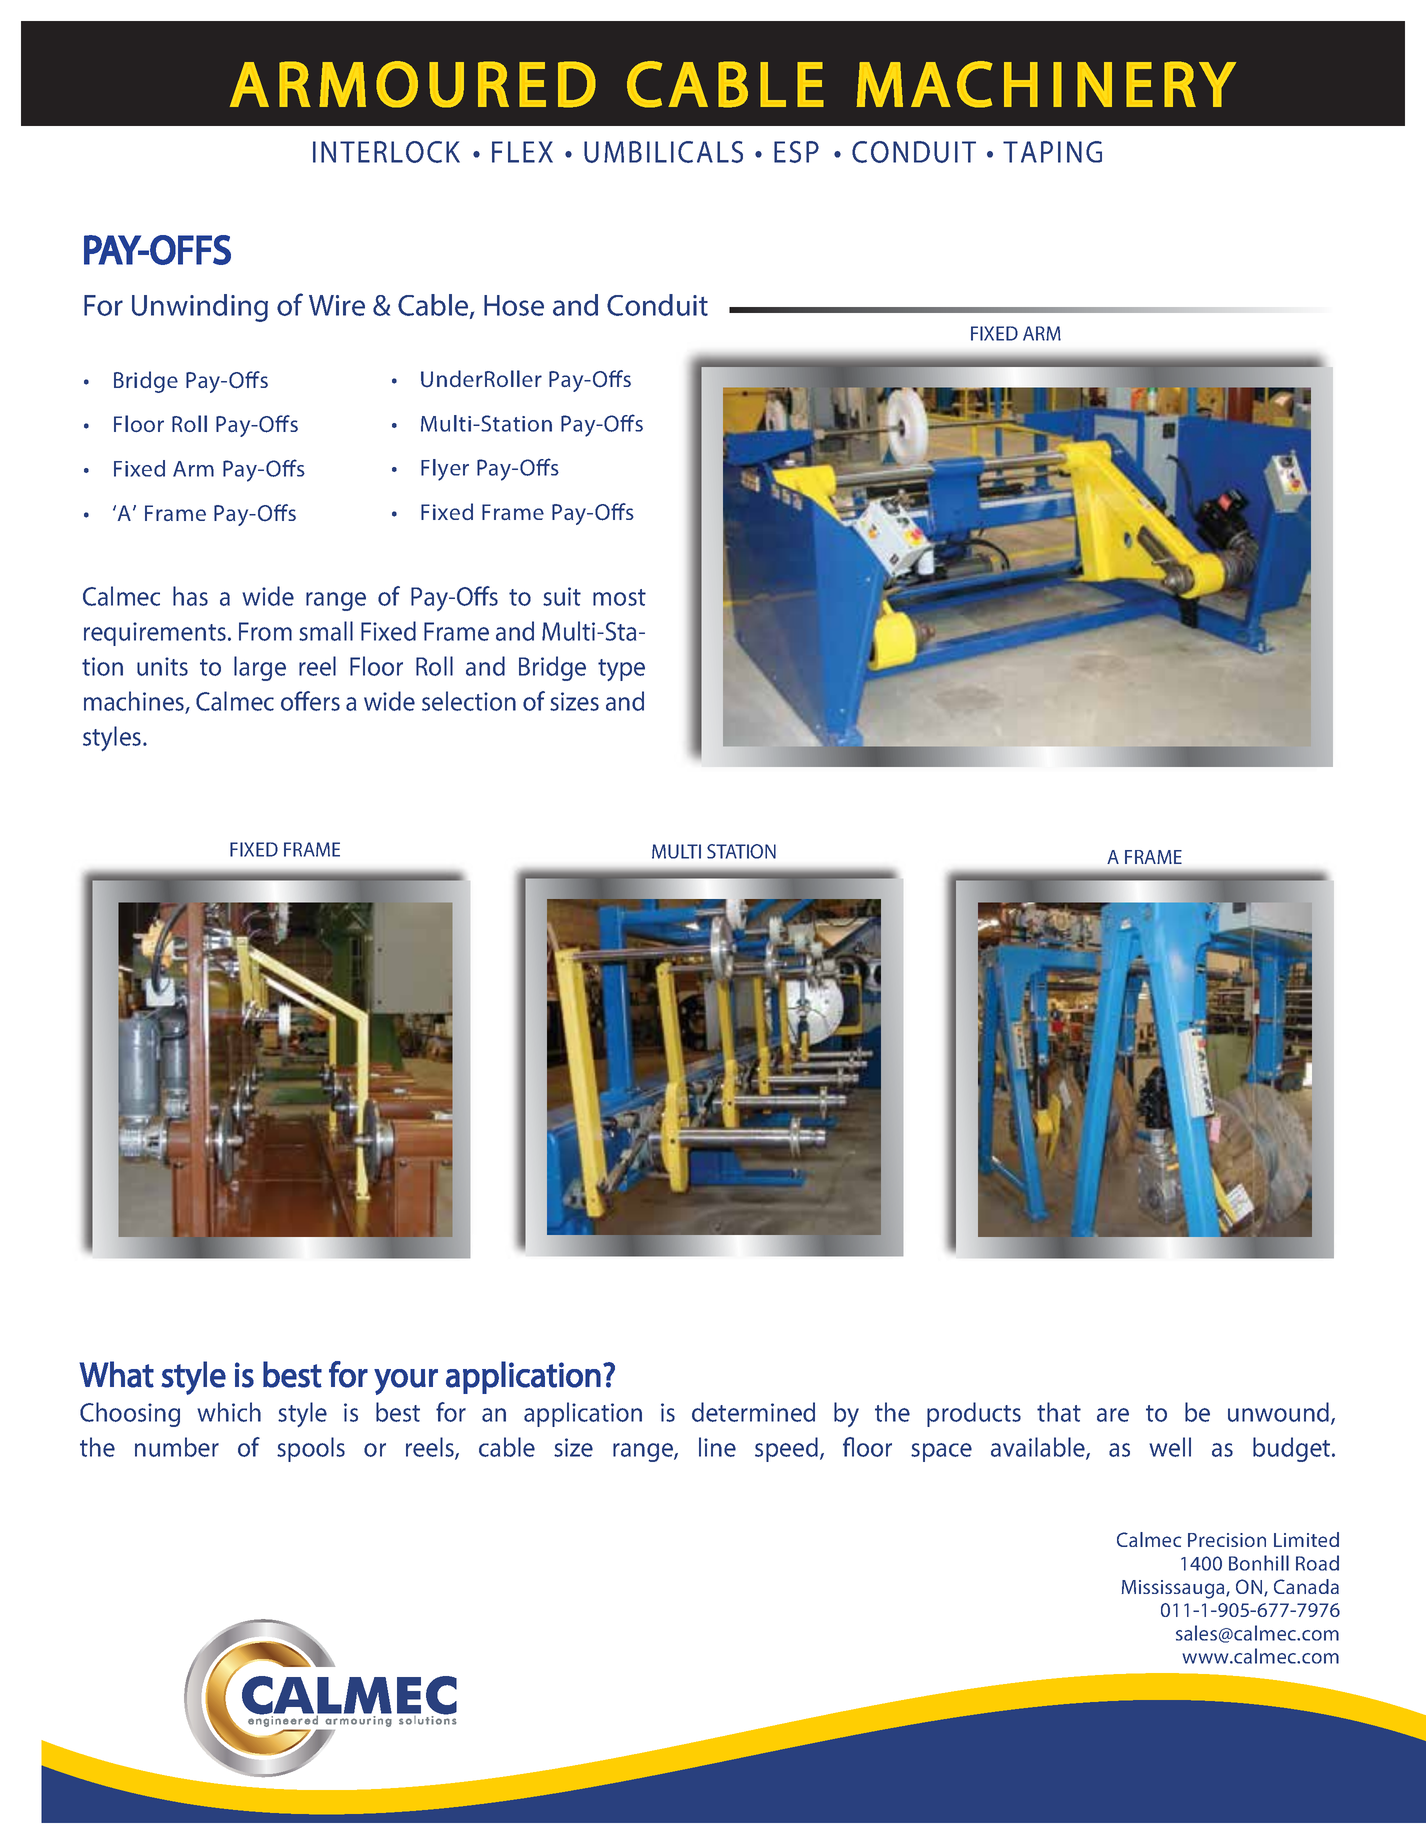 The width and height of the page is (1426, 1846). I want to click on most, so click(619, 597).
